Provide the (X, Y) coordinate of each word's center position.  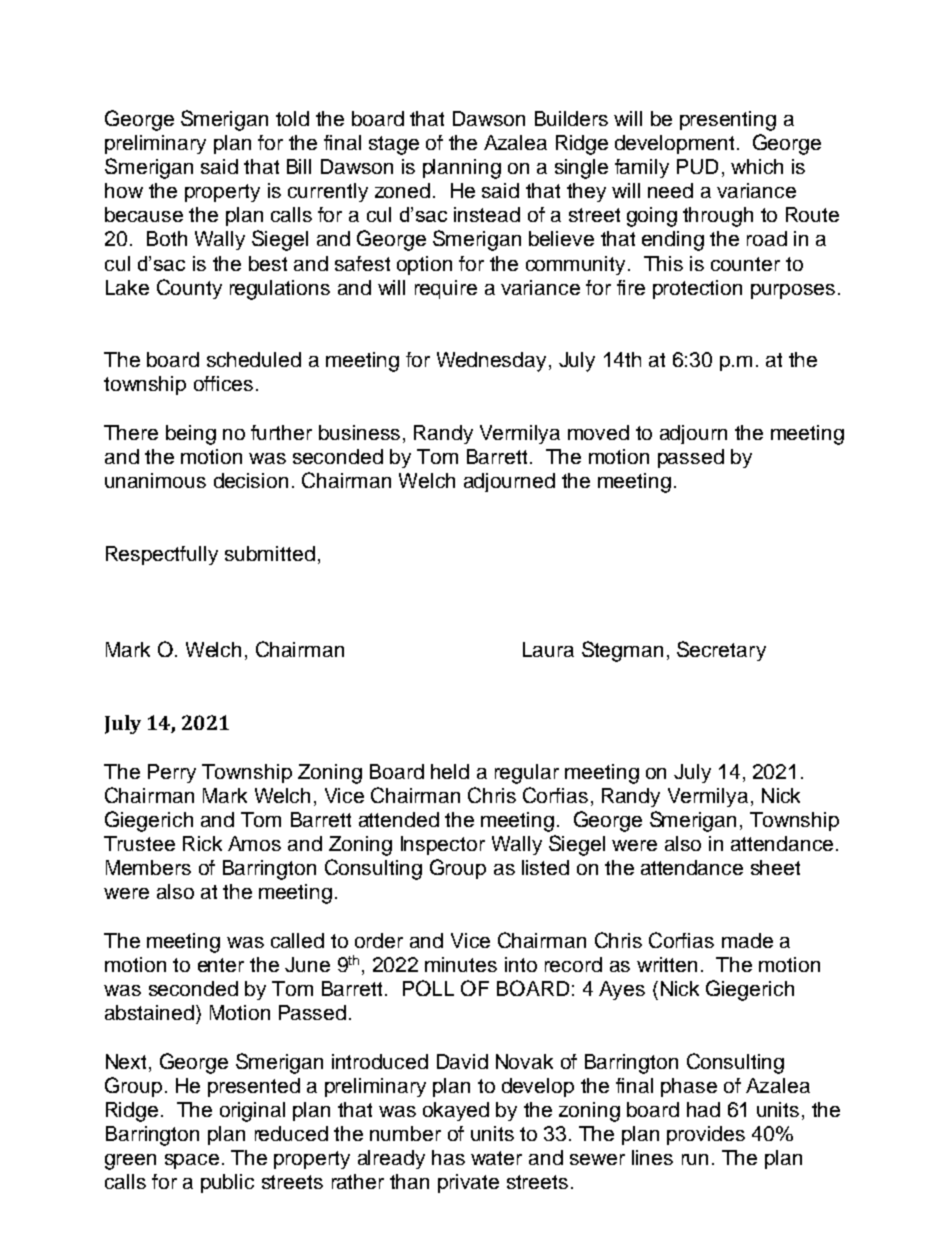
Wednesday (491, 362)
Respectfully (162, 555)
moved (598, 432)
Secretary (721, 651)
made (747, 940)
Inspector (443, 845)
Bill (299, 166)
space (192, 1161)
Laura (548, 649)
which (757, 166)
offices (223, 383)
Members (148, 867)
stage (394, 145)
